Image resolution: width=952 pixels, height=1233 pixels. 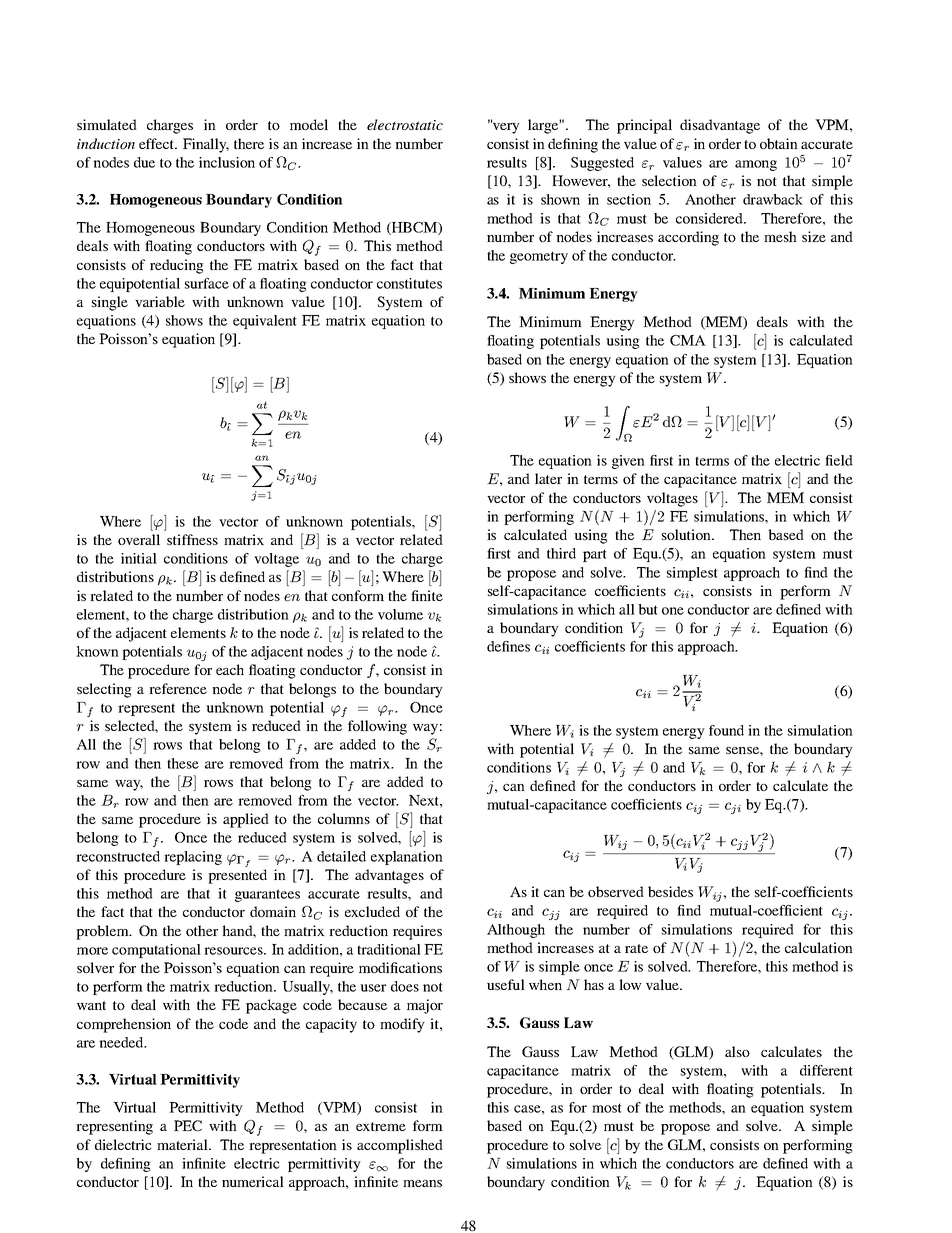 What do you see at coordinates (206, 145) in the image?
I see `Finally` at bounding box center [206, 145].
